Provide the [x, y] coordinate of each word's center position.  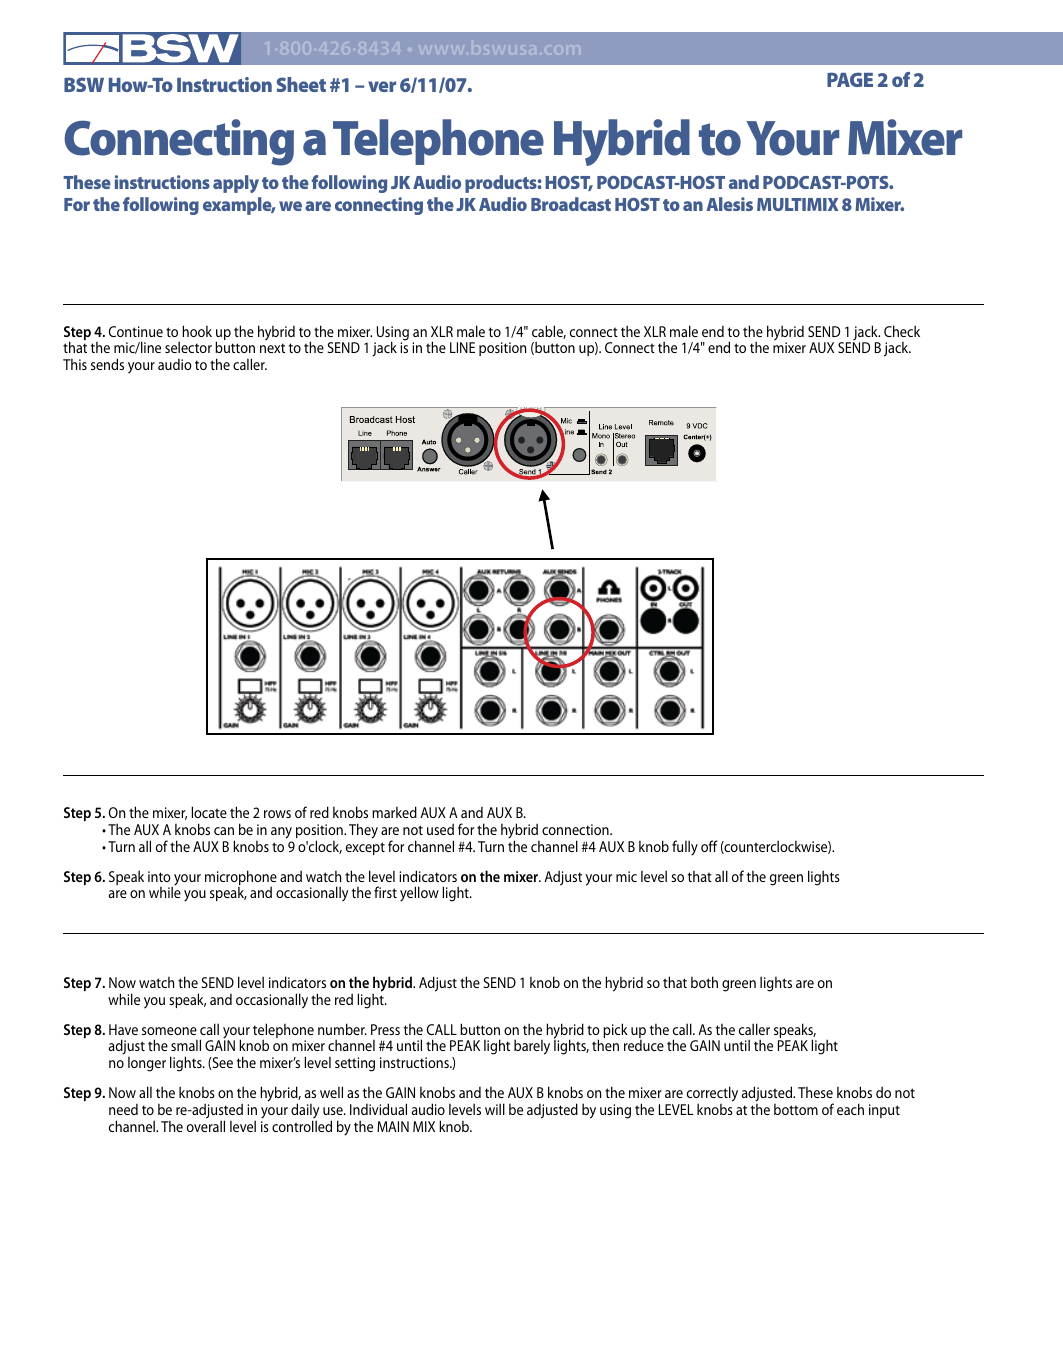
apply [236, 184]
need [123, 1109]
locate [209, 812]
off [709, 846]
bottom [796, 1109]
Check [902, 331]
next [272, 348]
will [495, 1109]
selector [188, 347]
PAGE [850, 79]
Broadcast [571, 204]
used [440, 829]
